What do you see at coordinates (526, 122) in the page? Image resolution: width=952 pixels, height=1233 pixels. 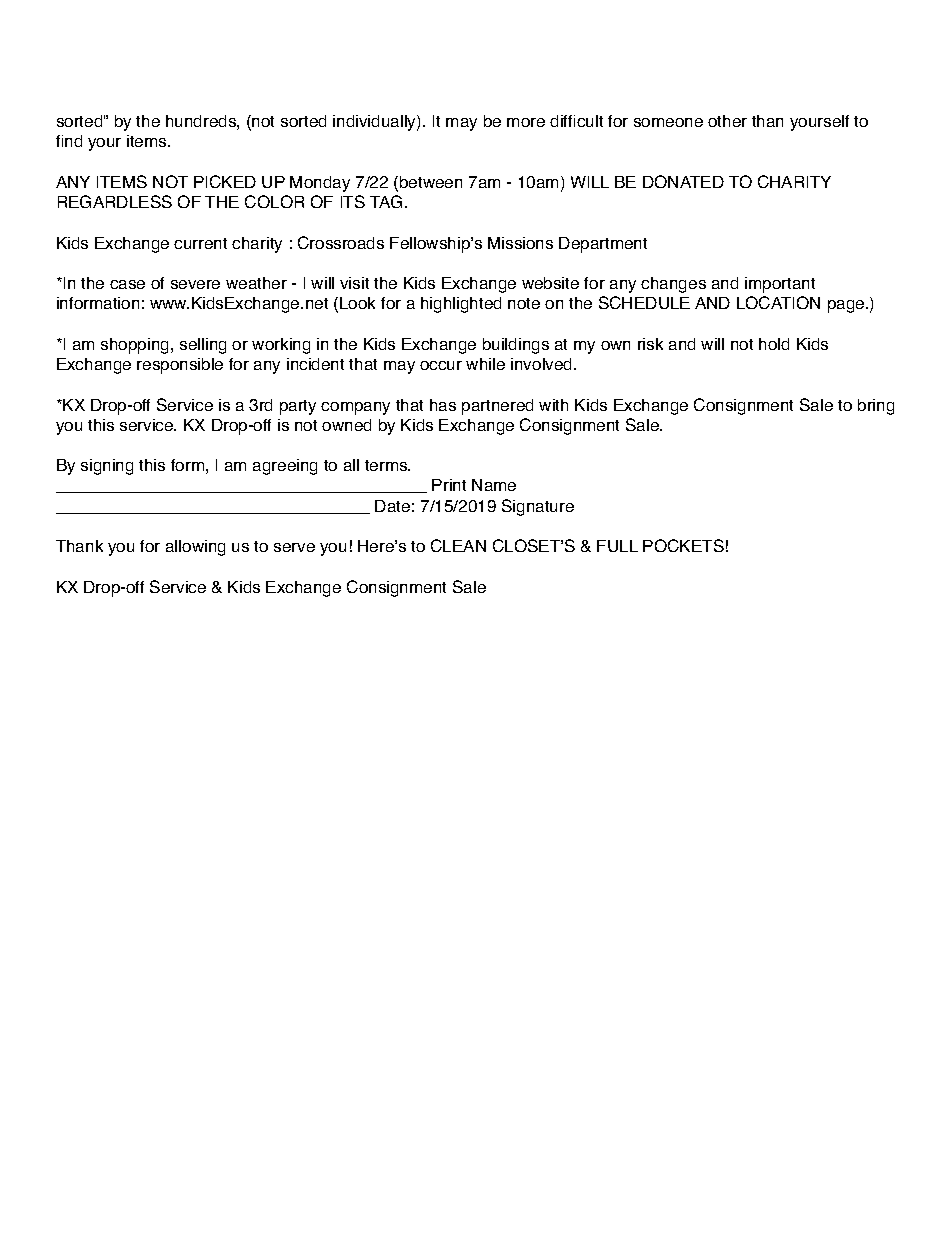 I see `more` at bounding box center [526, 122].
